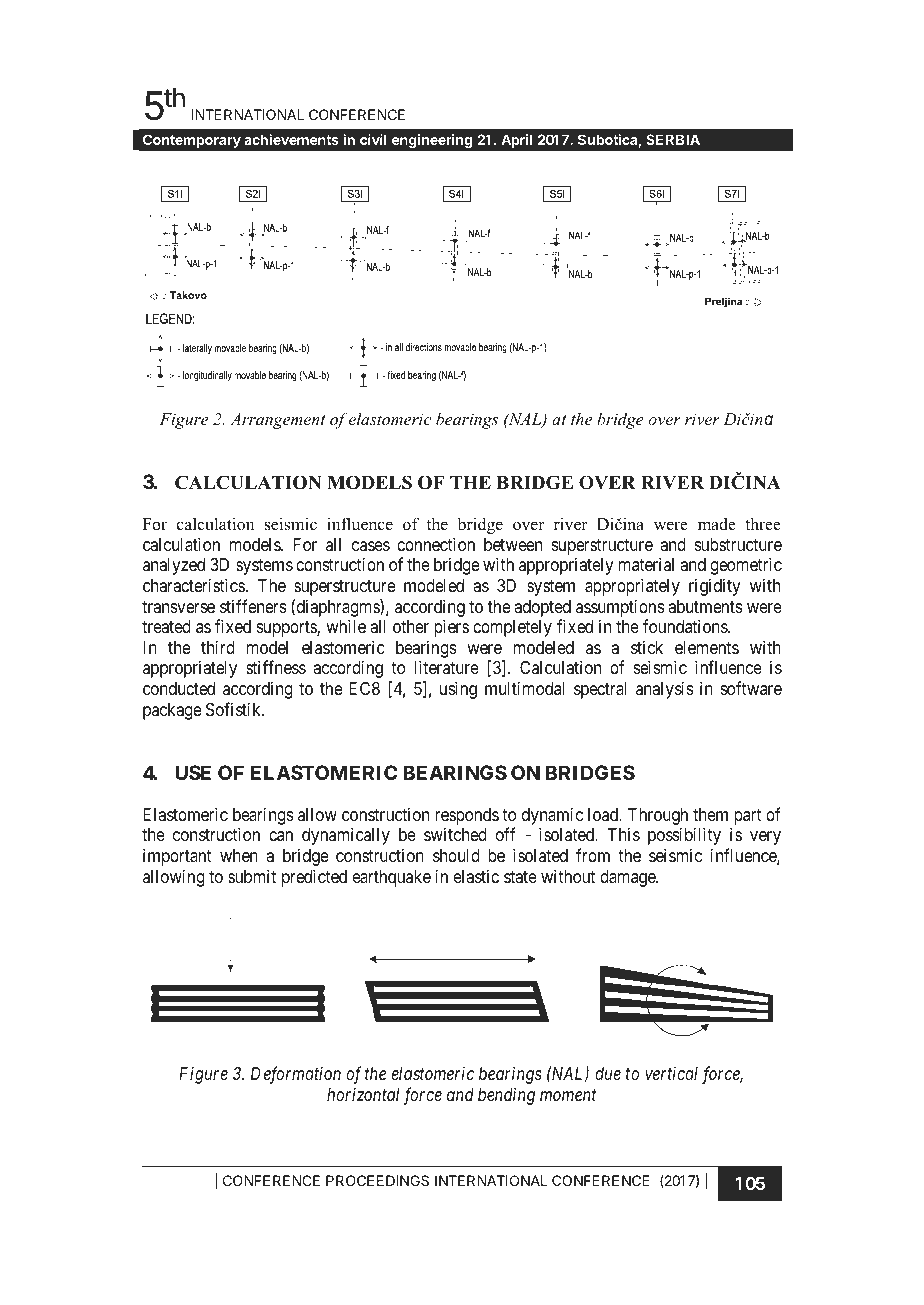 The image size is (924, 1305). What do you see at coordinates (373, 139) in the document?
I see `civil` at bounding box center [373, 139].
